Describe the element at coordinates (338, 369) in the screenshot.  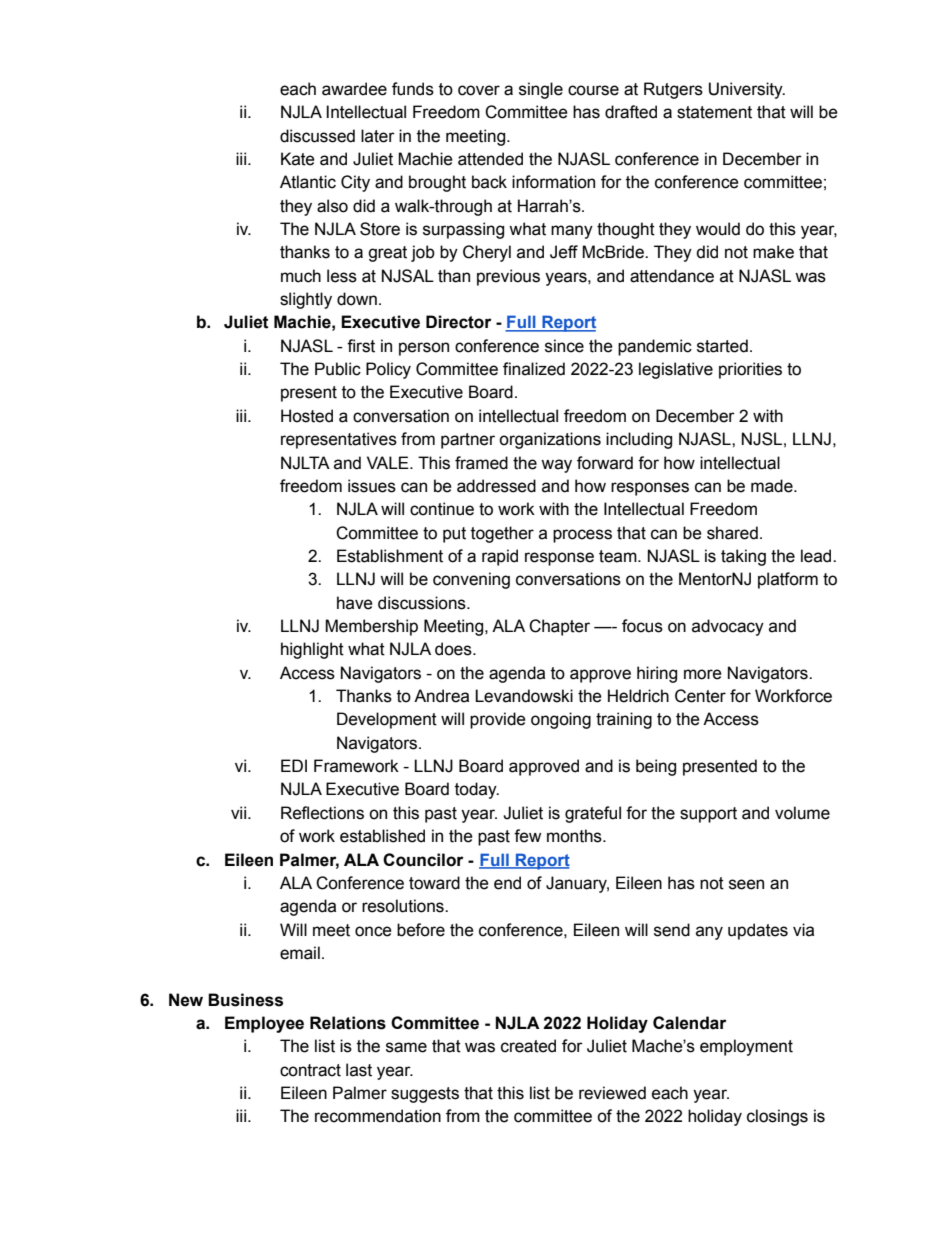
I see `Public` at that location.
